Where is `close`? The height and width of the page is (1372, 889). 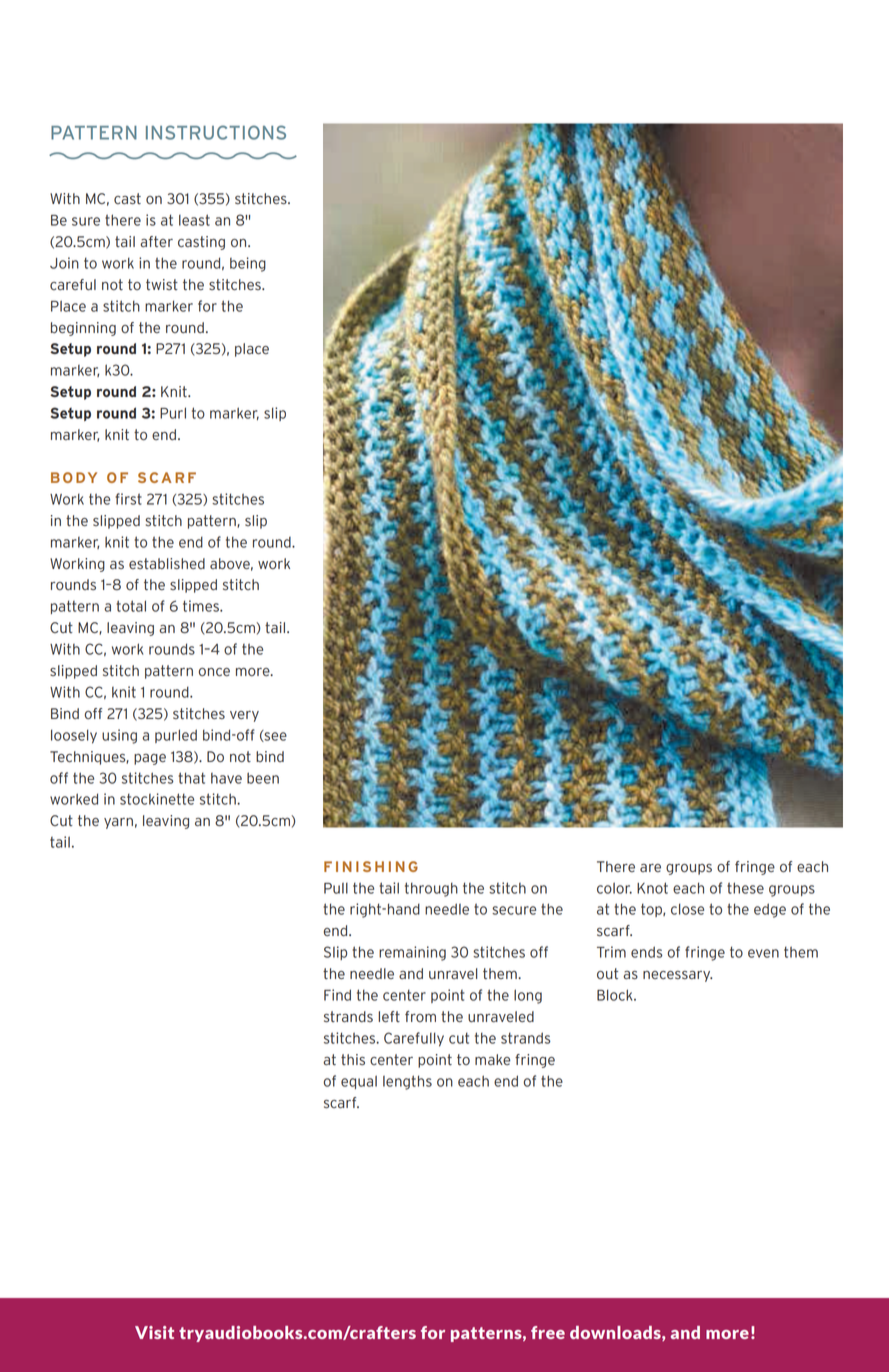
close is located at coordinates (687, 909).
